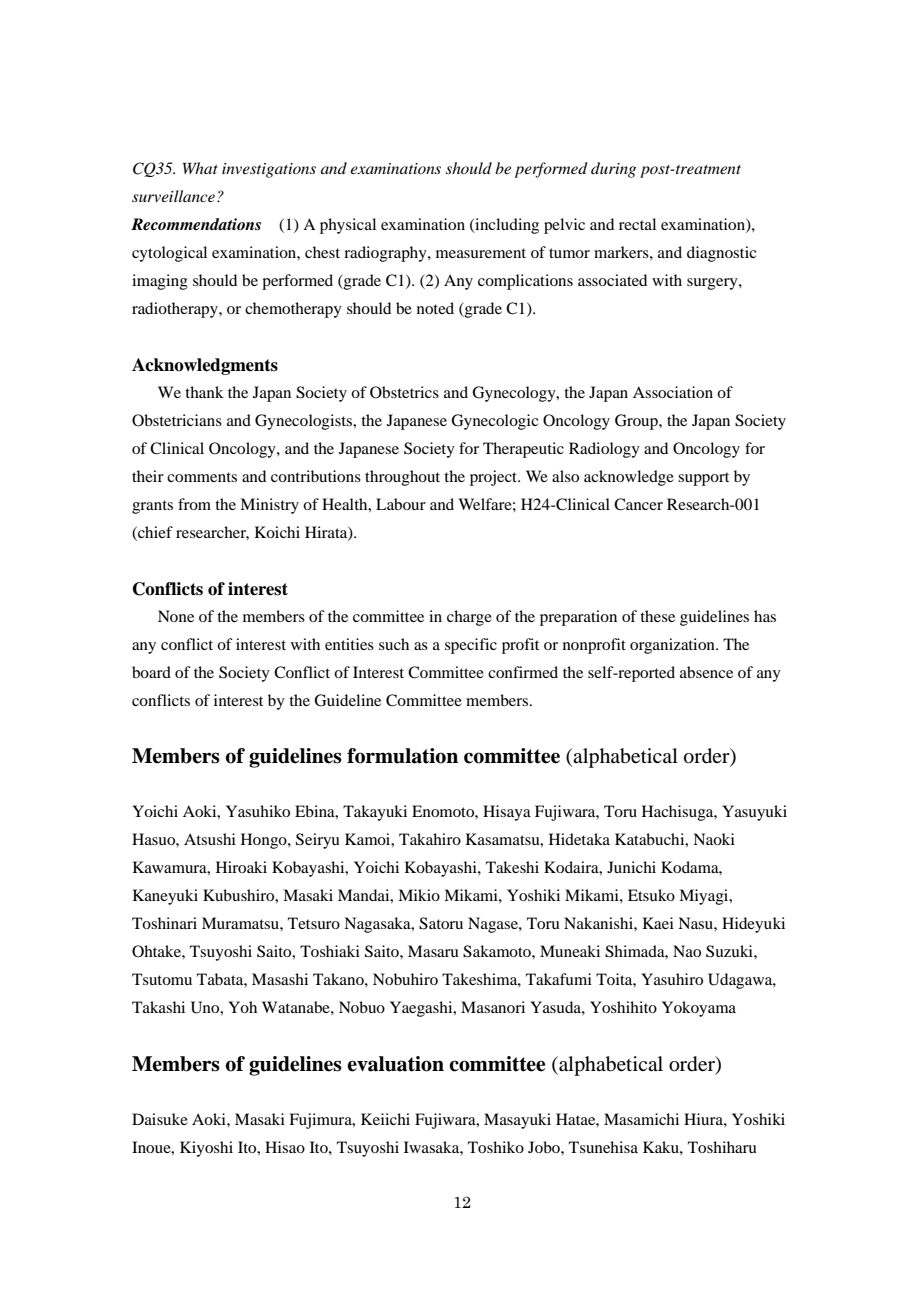  I want to click on Cancer, so click(638, 504).
